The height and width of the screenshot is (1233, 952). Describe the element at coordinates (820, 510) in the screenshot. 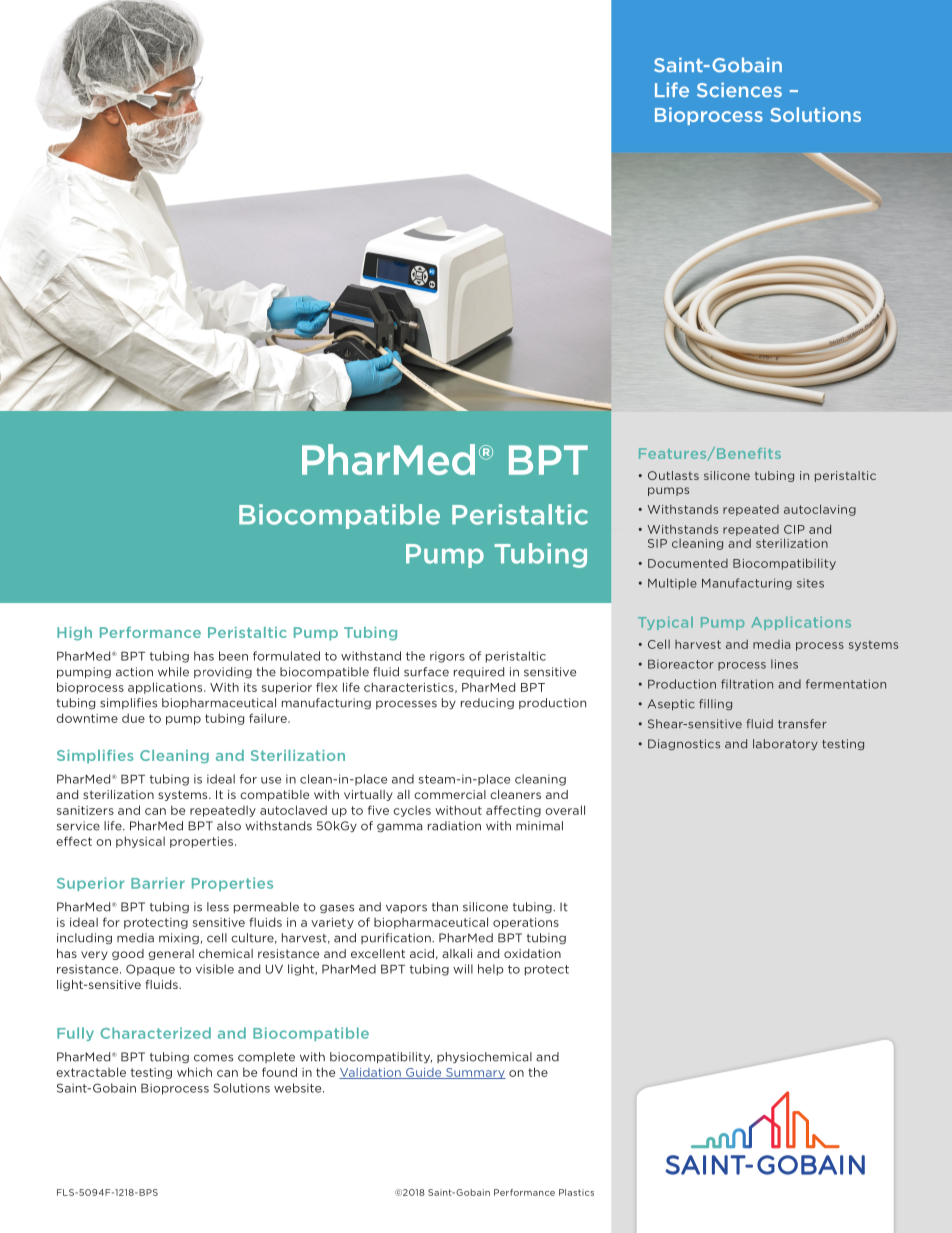

I see `autoclaving` at that location.
